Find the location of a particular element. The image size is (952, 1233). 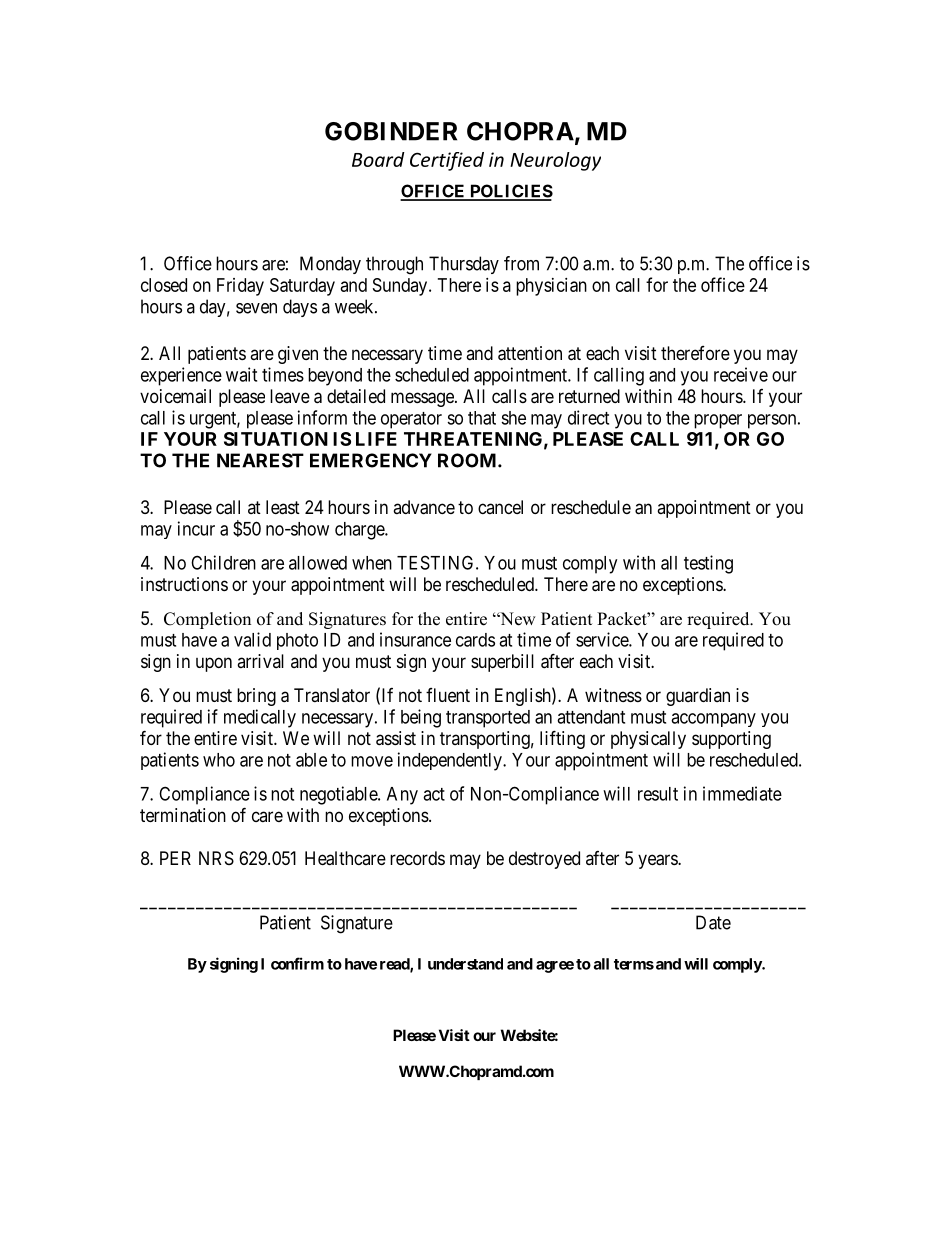

confirm is located at coordinates (297, 963).
